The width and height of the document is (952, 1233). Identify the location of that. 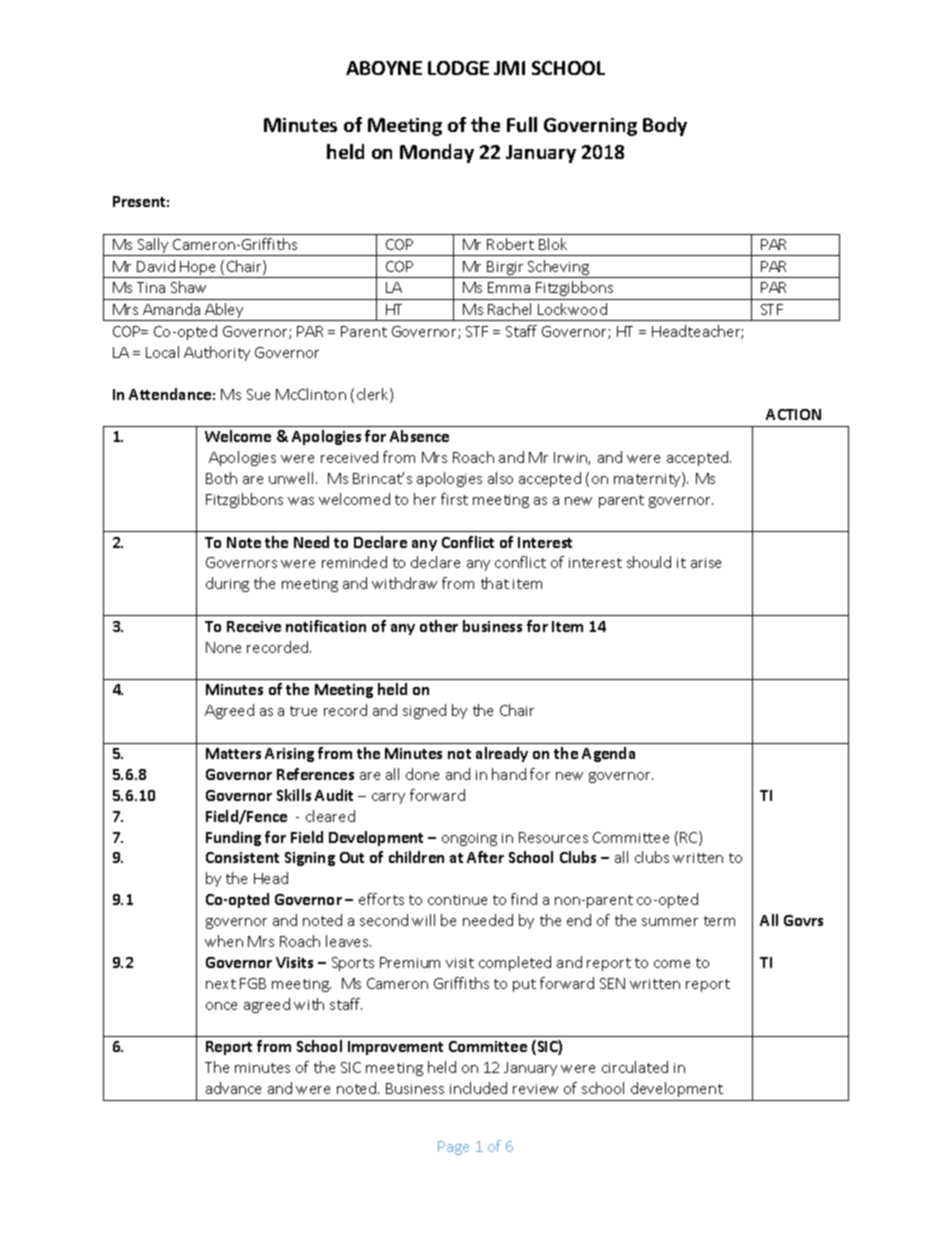
(495, 583).
